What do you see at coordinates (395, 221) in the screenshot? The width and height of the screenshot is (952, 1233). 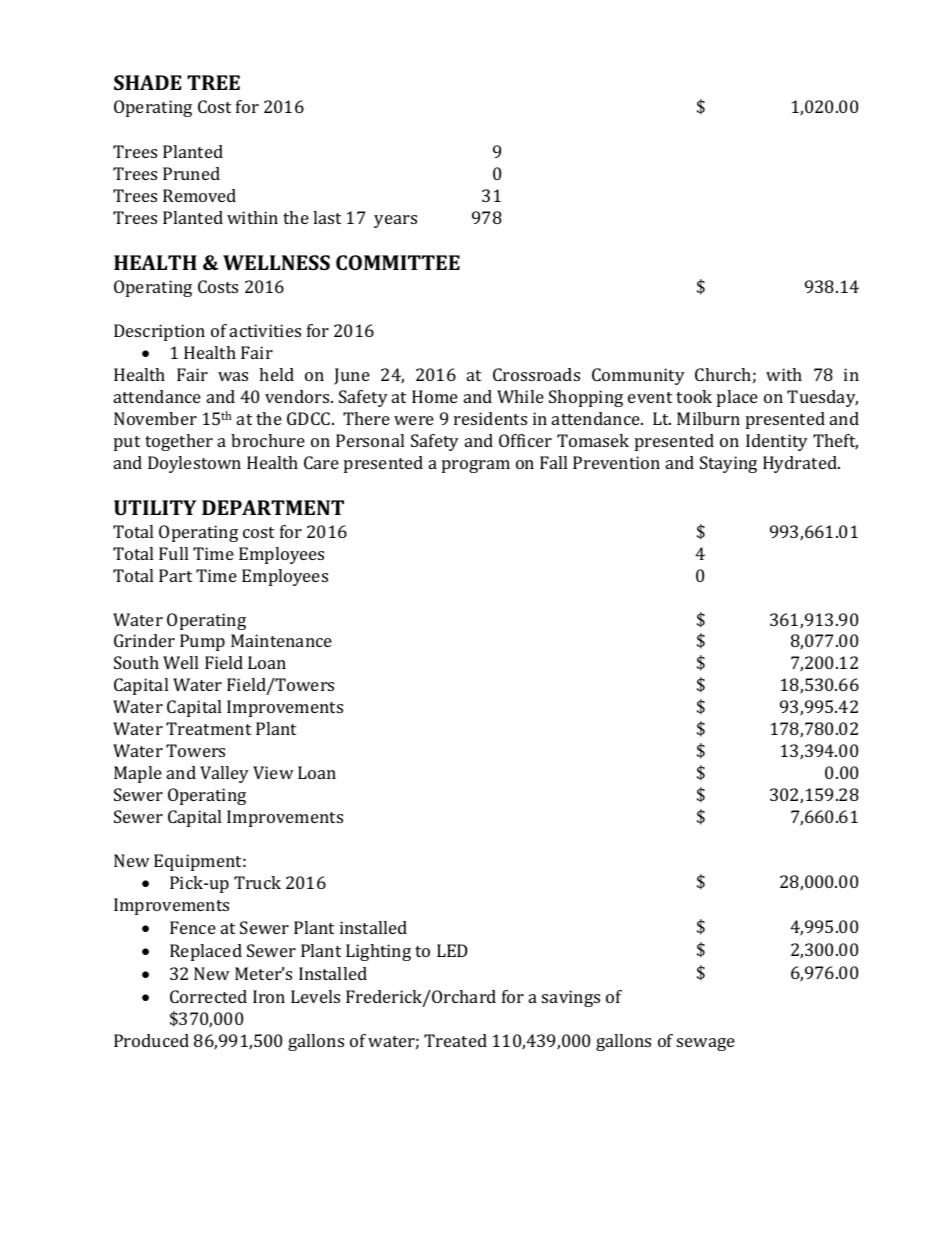 I see `years` at bounding box center [395, 221].
